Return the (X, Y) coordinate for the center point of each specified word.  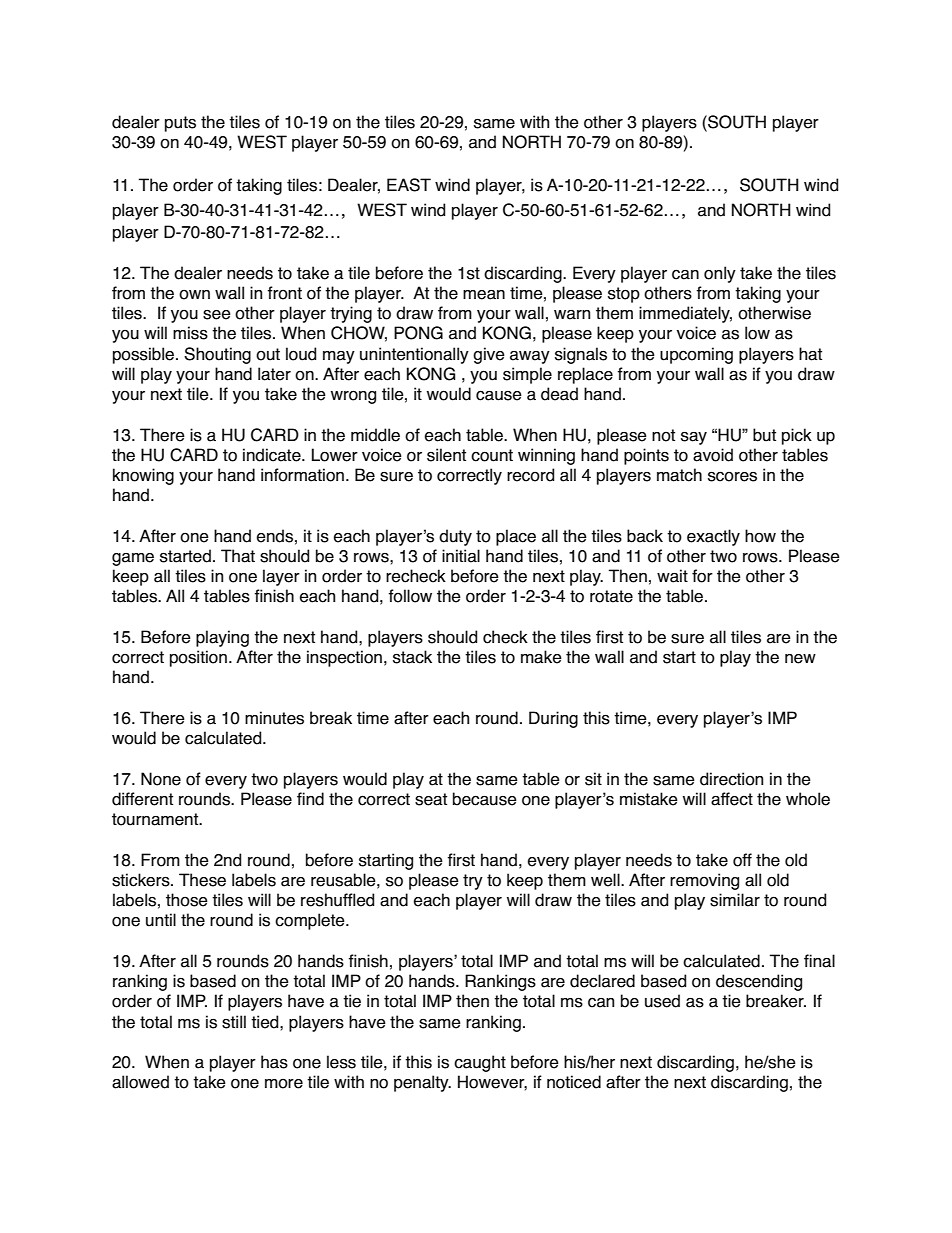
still (234, 1022)
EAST (409, 185)
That (238, 556)
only (720, 274)
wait (672, 576)
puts (180, 124)
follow (410, 596)
